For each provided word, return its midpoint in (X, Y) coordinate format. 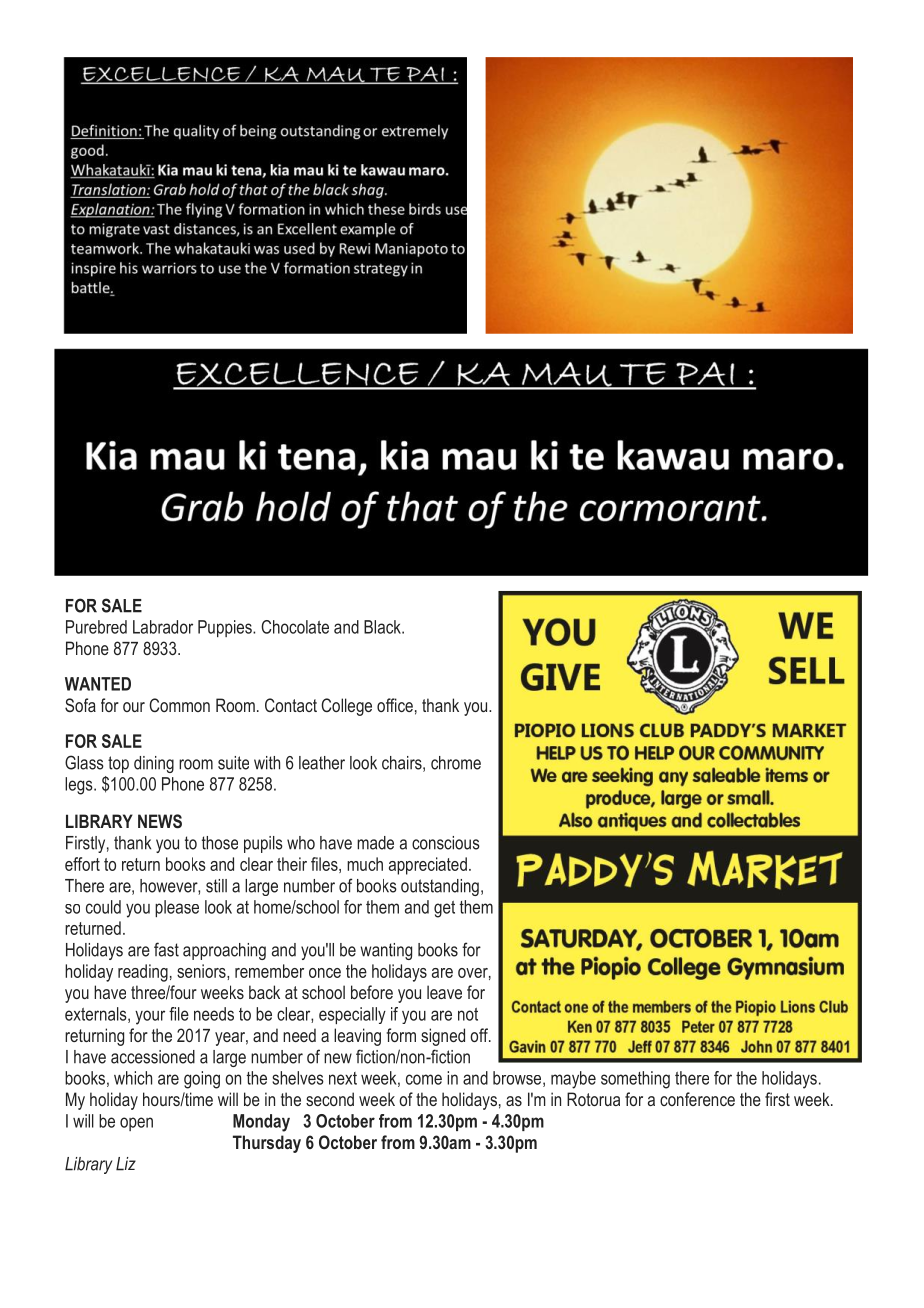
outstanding (440, 887)
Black (383, 627)
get (444, 909)
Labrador (163, 627)
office (395, 705)
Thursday (267, 1144)
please (177, 908)
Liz (126, 1164)
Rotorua (593, 1099)
